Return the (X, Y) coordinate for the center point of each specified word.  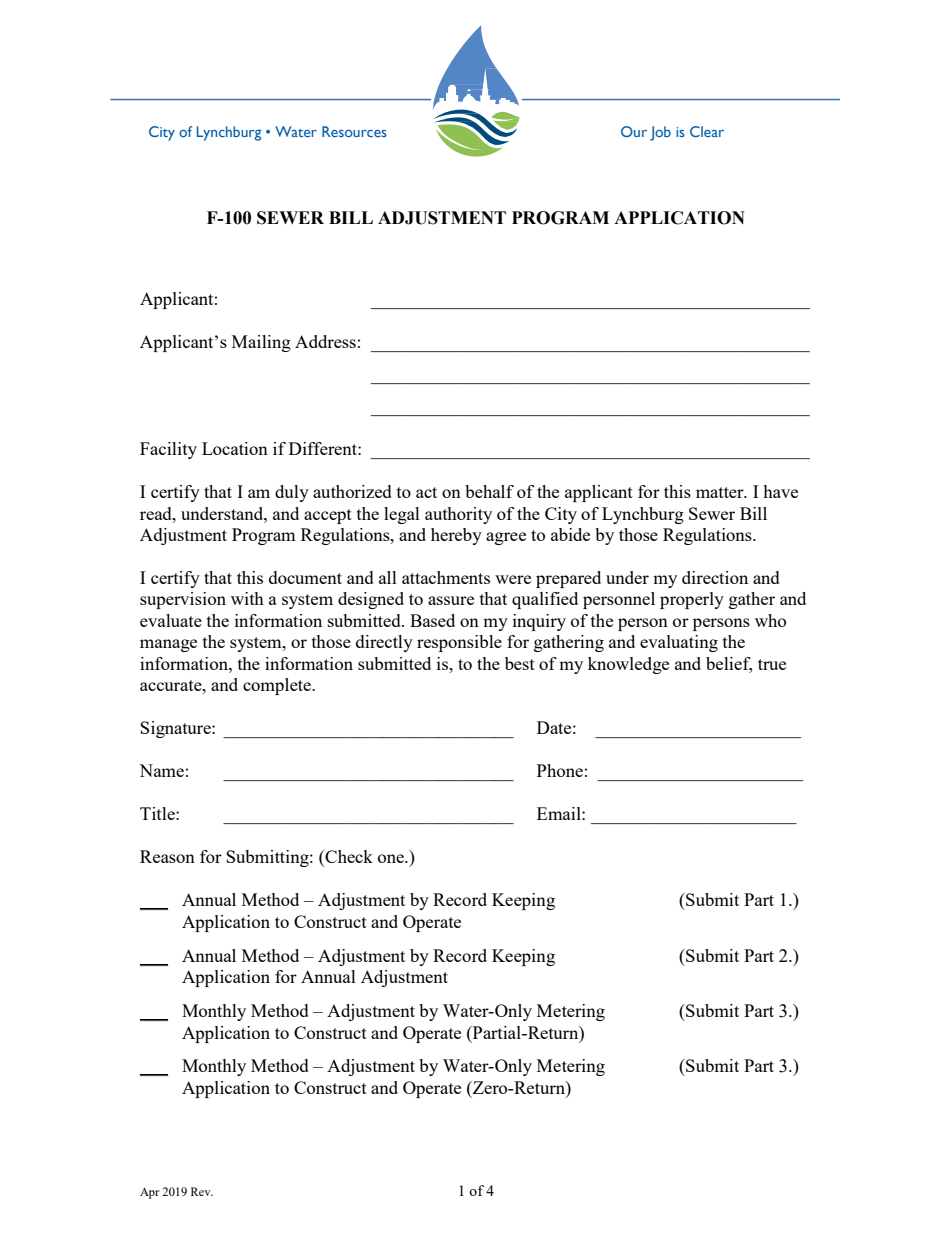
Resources (354, 131)
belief (729, 664)
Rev (202, 1191)
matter (721, 492)
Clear (707, 131)
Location (235, 448)
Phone (560, 770)
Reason (167, 856)
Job (660, 133)
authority (458, 515)
